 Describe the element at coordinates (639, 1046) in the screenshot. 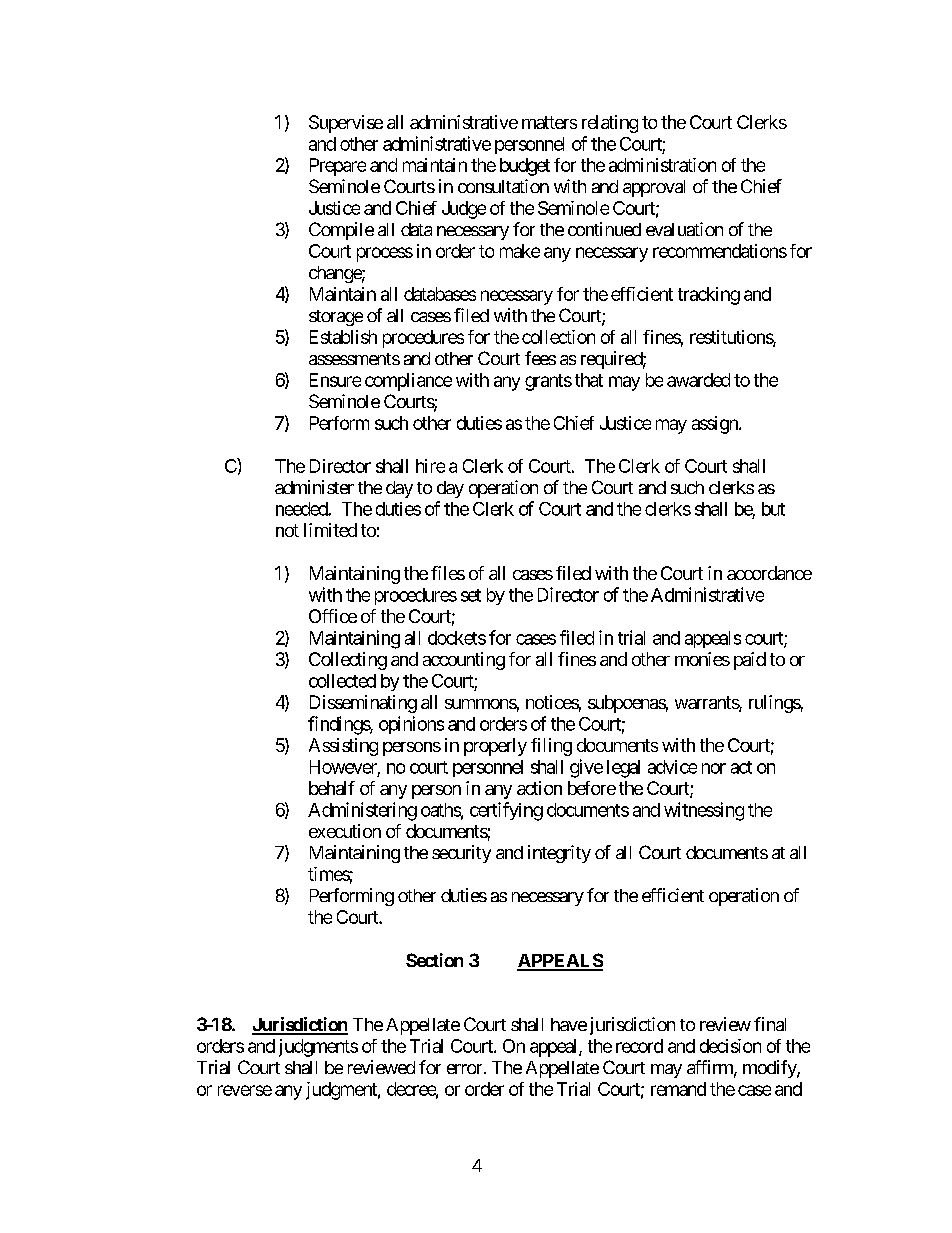

I see `record` at that location.
